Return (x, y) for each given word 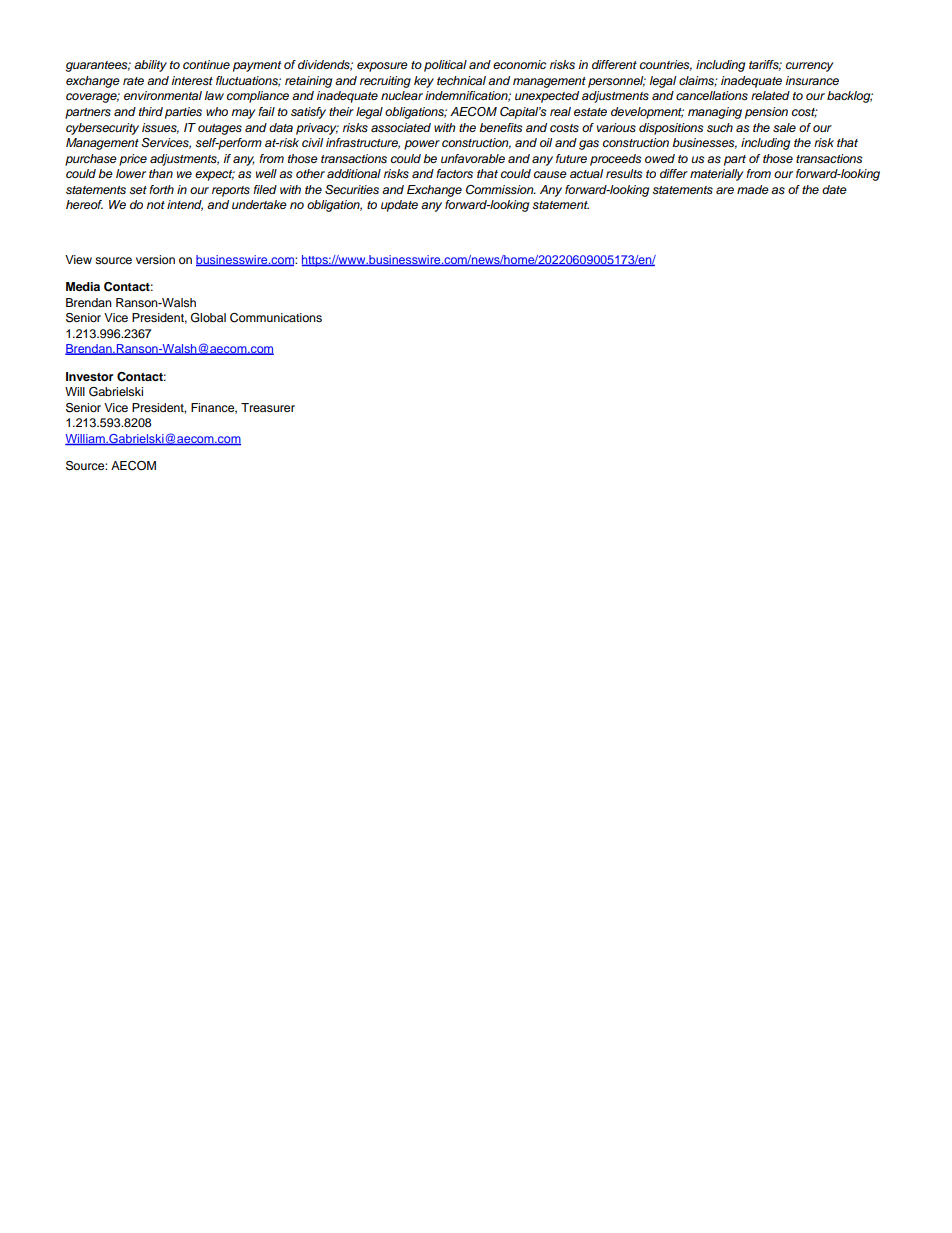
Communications (276, 318)
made (753, 189)
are (725, 190)
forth (161, 189)
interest (192, 81)
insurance (812, 80)
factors (454, 173)
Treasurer (268, 407)
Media (83, 286)
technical (461, 80)
